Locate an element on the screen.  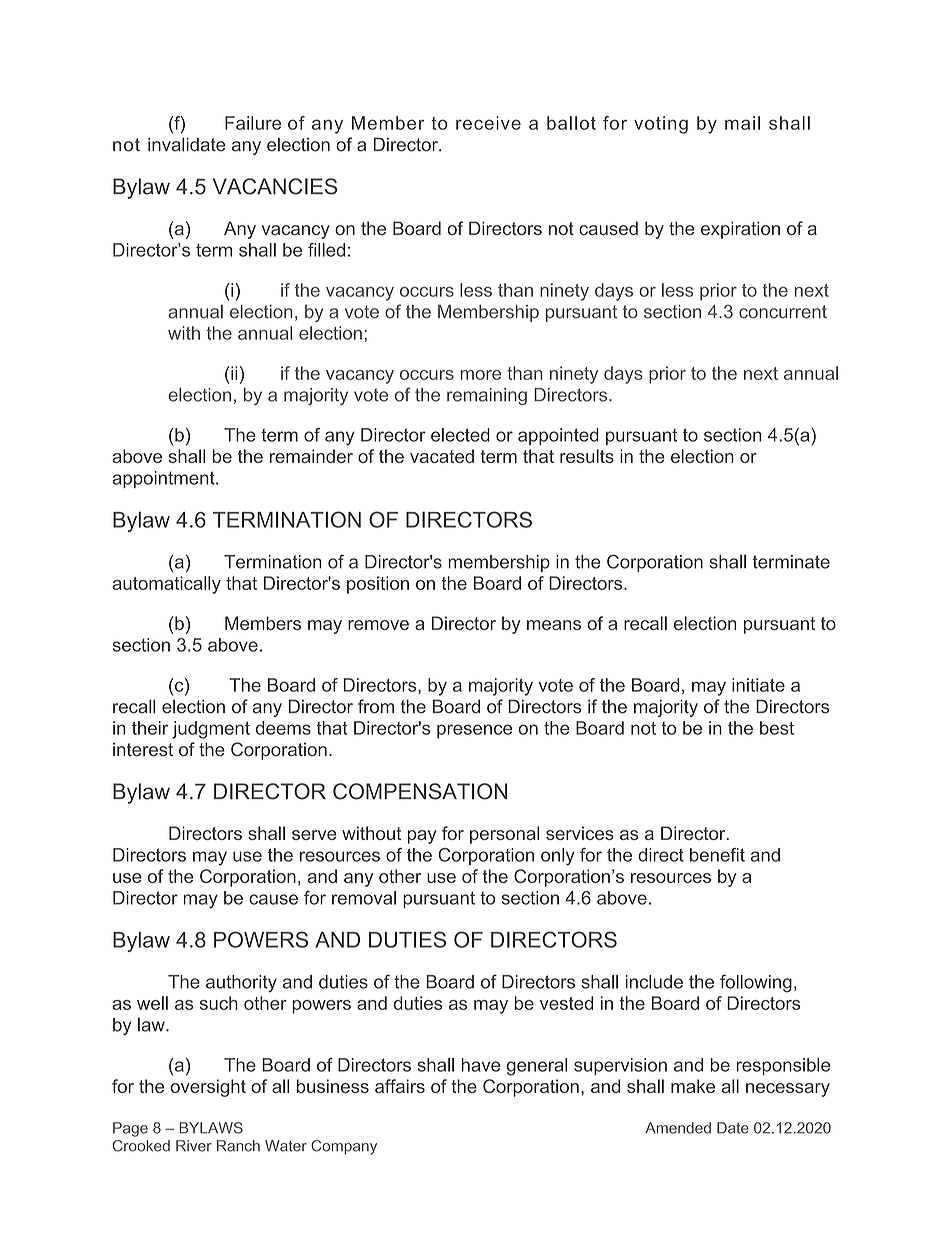
benefit is located at coordinates (717, 855).
